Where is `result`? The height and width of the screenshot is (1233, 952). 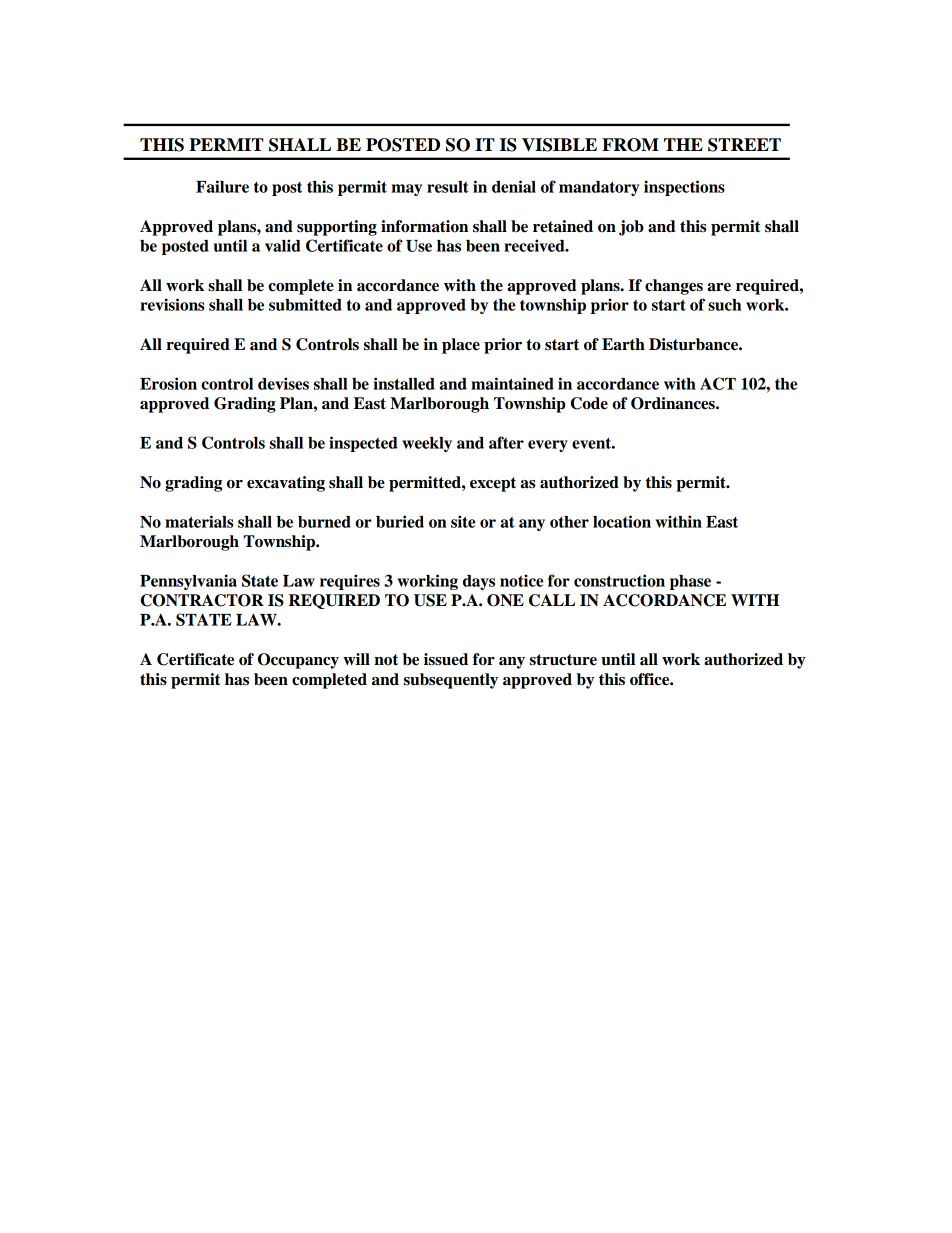 result is located at coordinates (447, 187).
